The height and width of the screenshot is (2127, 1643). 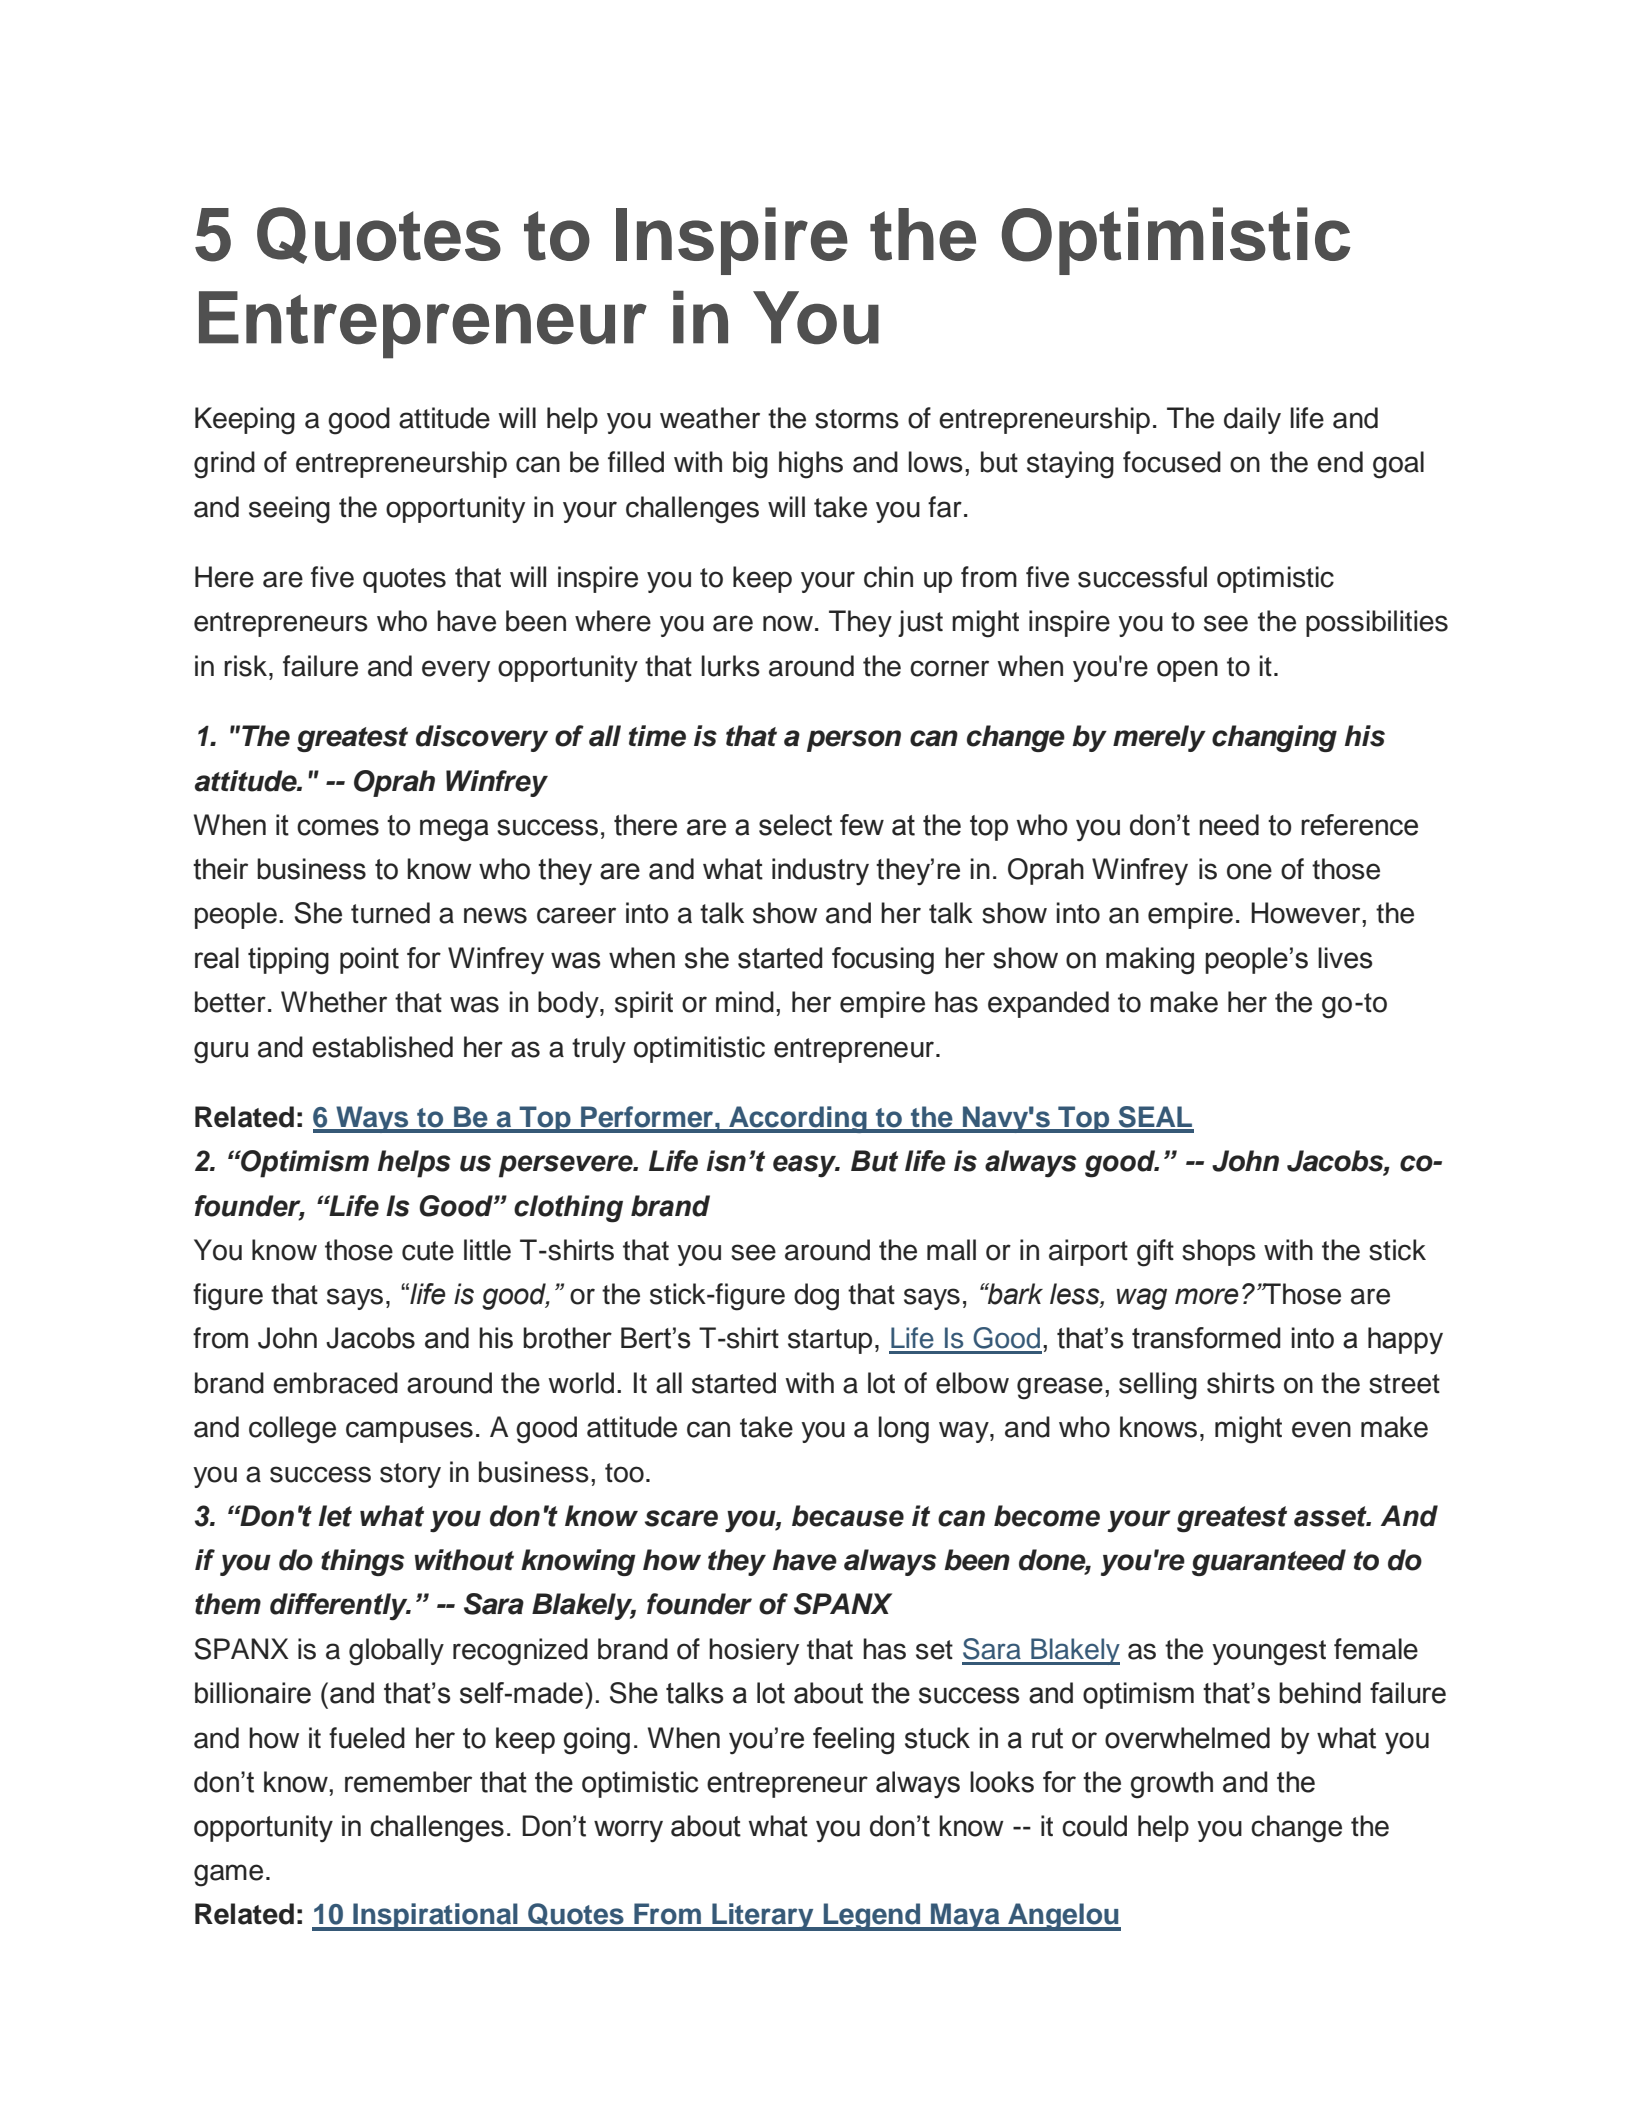 What do you see at coordinates (435, 1917) in the screenshot?
I see `Inspirational` at bounding box center [435, 1917].
